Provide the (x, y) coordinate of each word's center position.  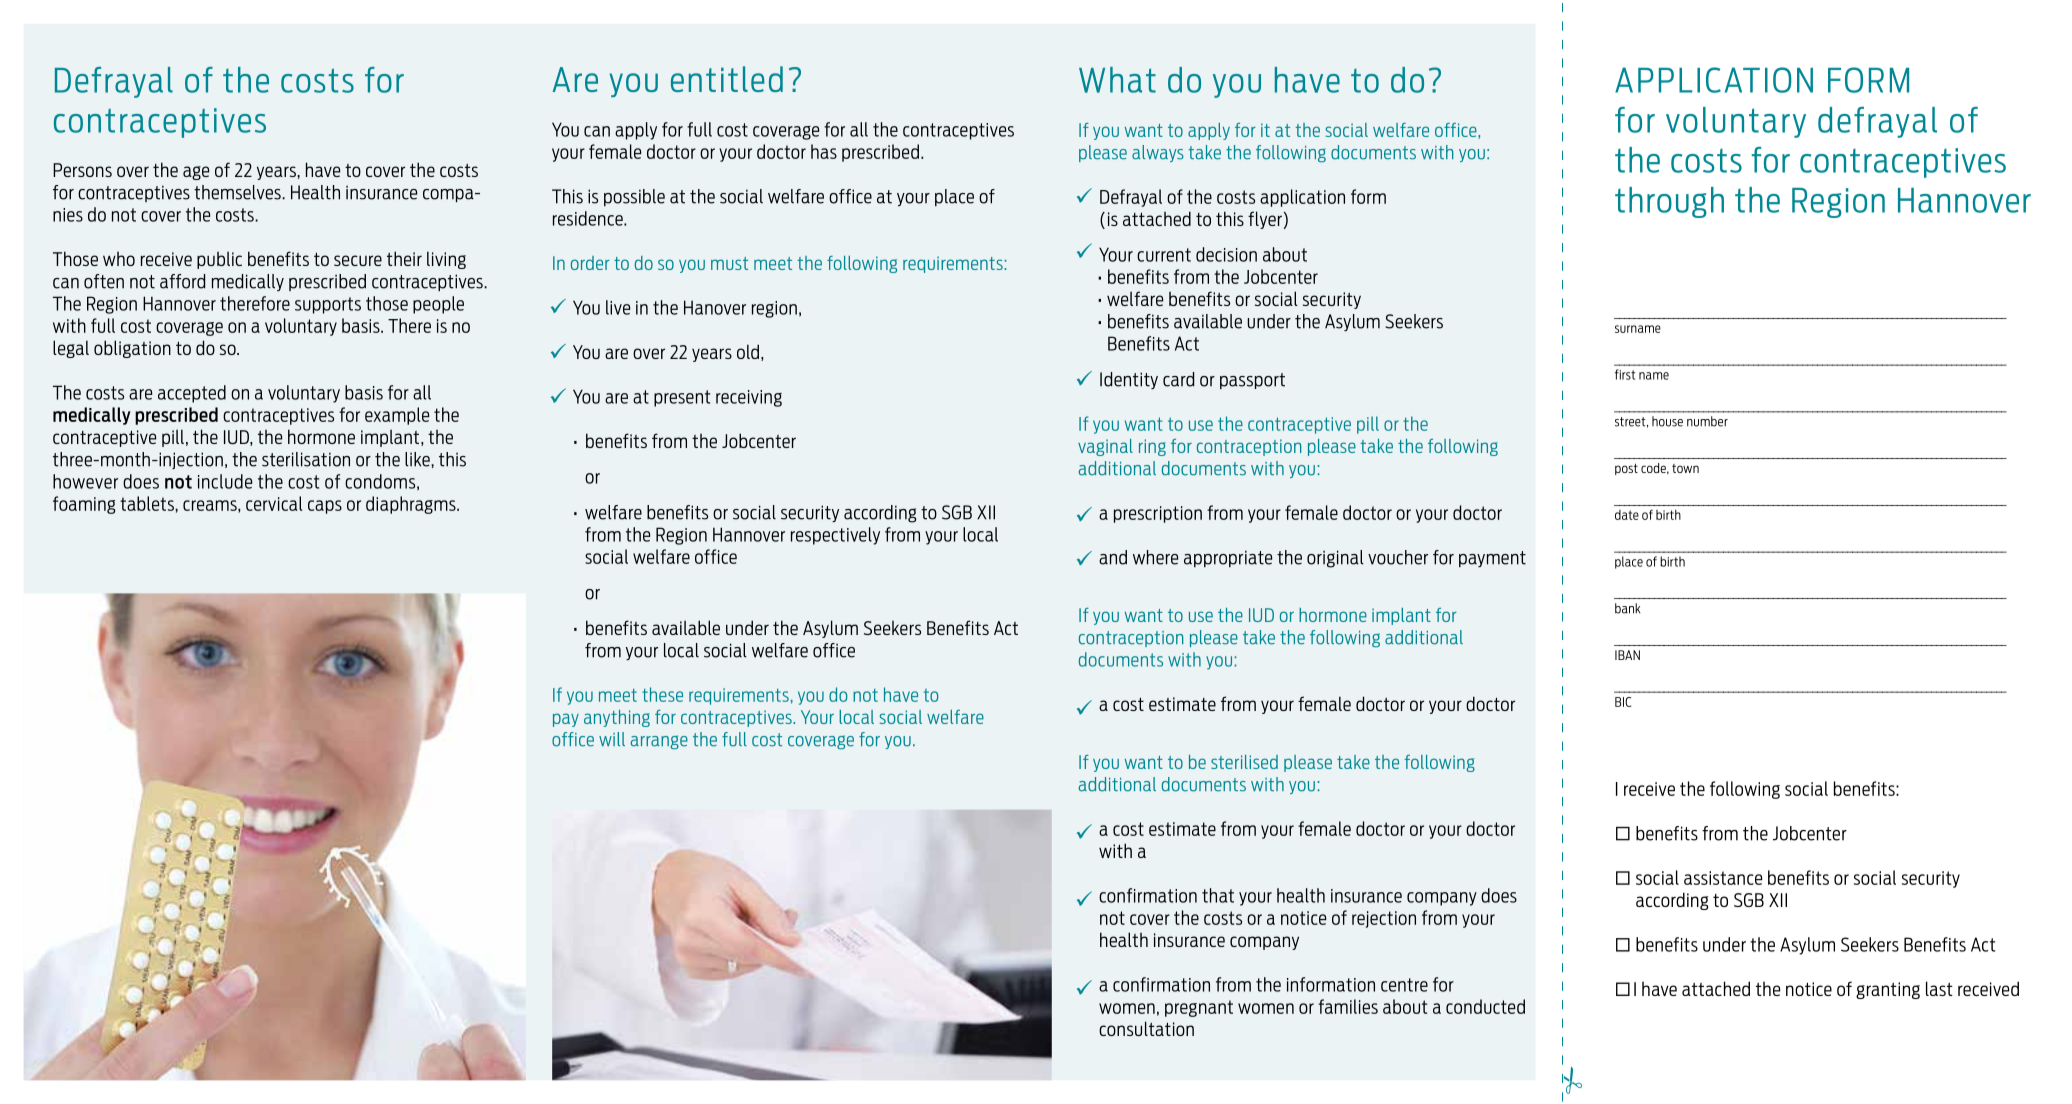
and (1113, 557)
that (1218, 895)
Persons (82, 170)
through (1669, 202)
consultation (1146, 1028)
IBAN (1627, 655)
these (662, 694)
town (1685, 468)
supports (328, 305)
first (1625, 374)
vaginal (1105, 447)
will (612, 739)
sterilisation (306, 459)
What (1117, 80)
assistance (1723, 878)
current (1164, 255)
